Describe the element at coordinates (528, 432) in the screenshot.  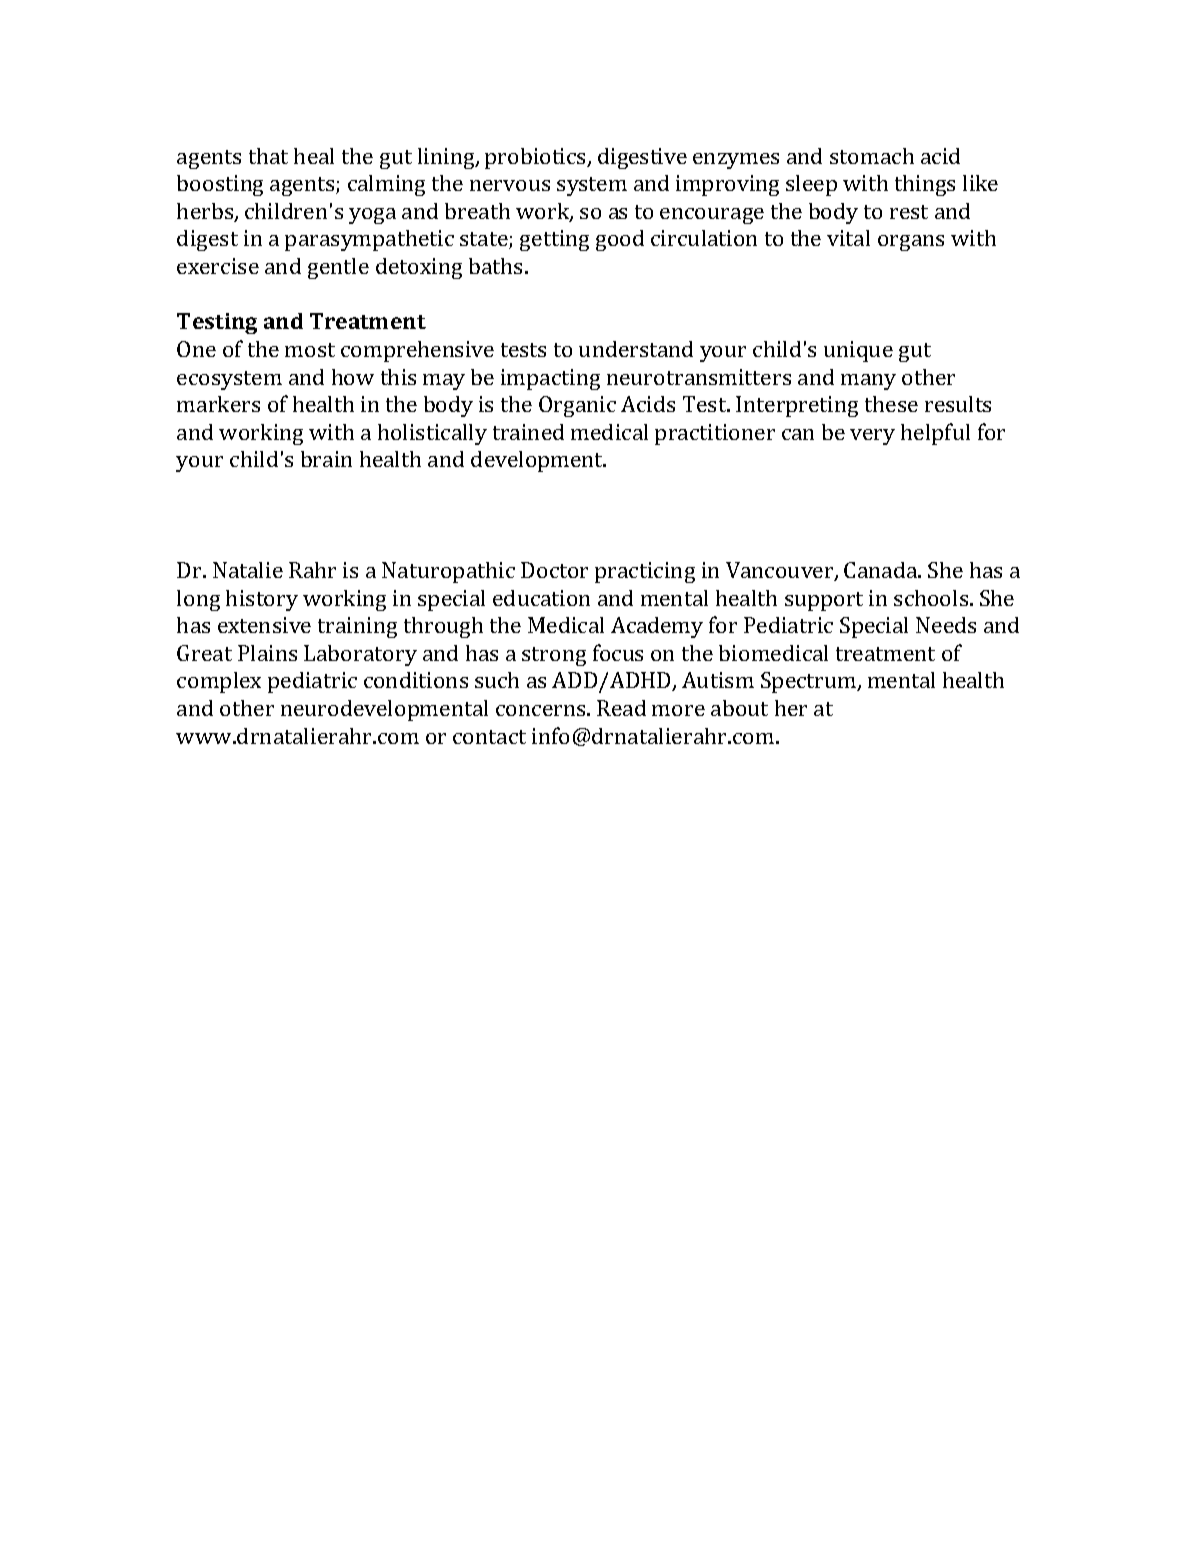
I see `trained` at that location.
